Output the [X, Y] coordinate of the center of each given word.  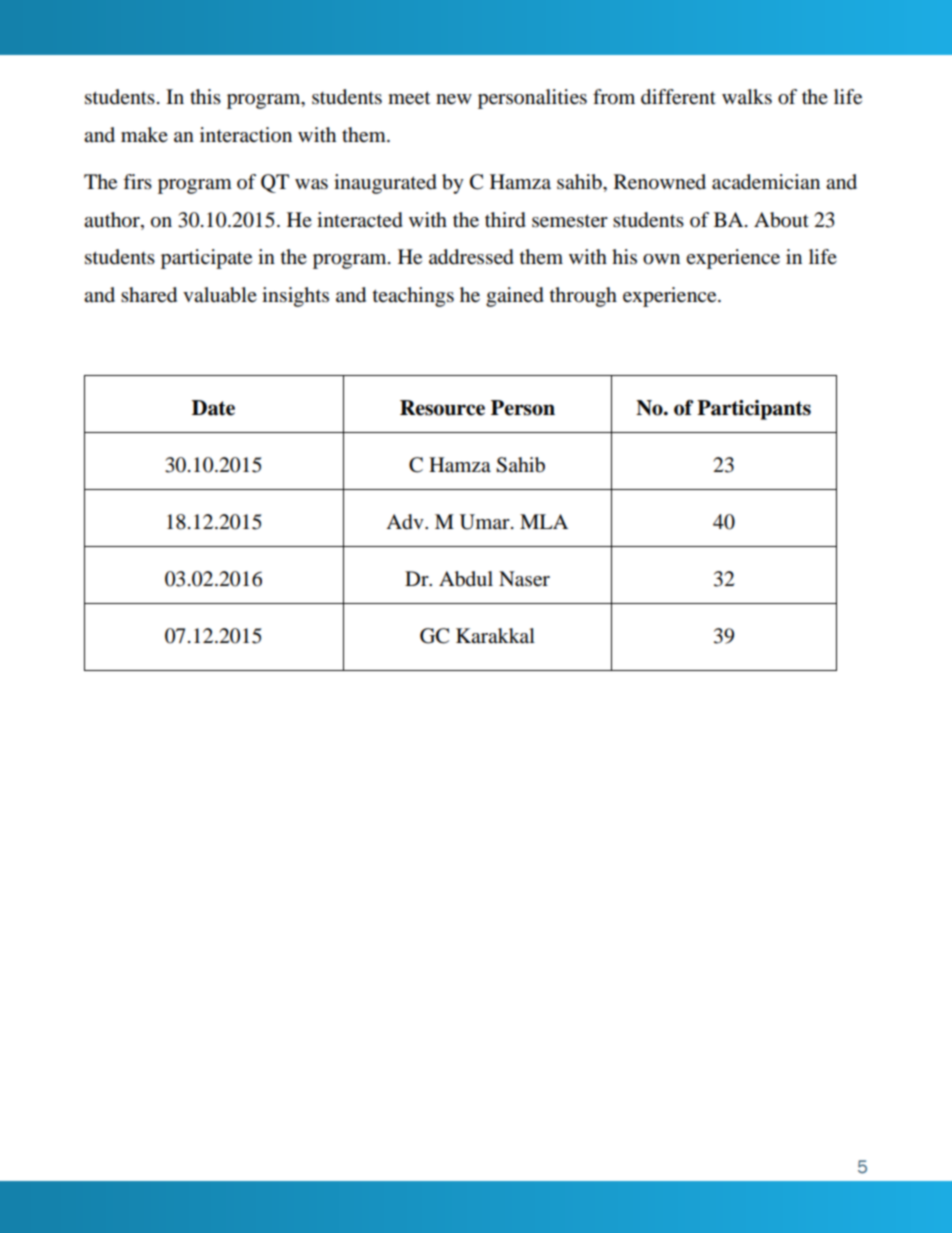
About [781, 220]
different [678, 97]
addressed [471, 257]
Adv [406, 522]
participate [206, 259]
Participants [754, 410]
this [205, 96]
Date [213, 408]
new [454, 99]
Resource [442, 408]
